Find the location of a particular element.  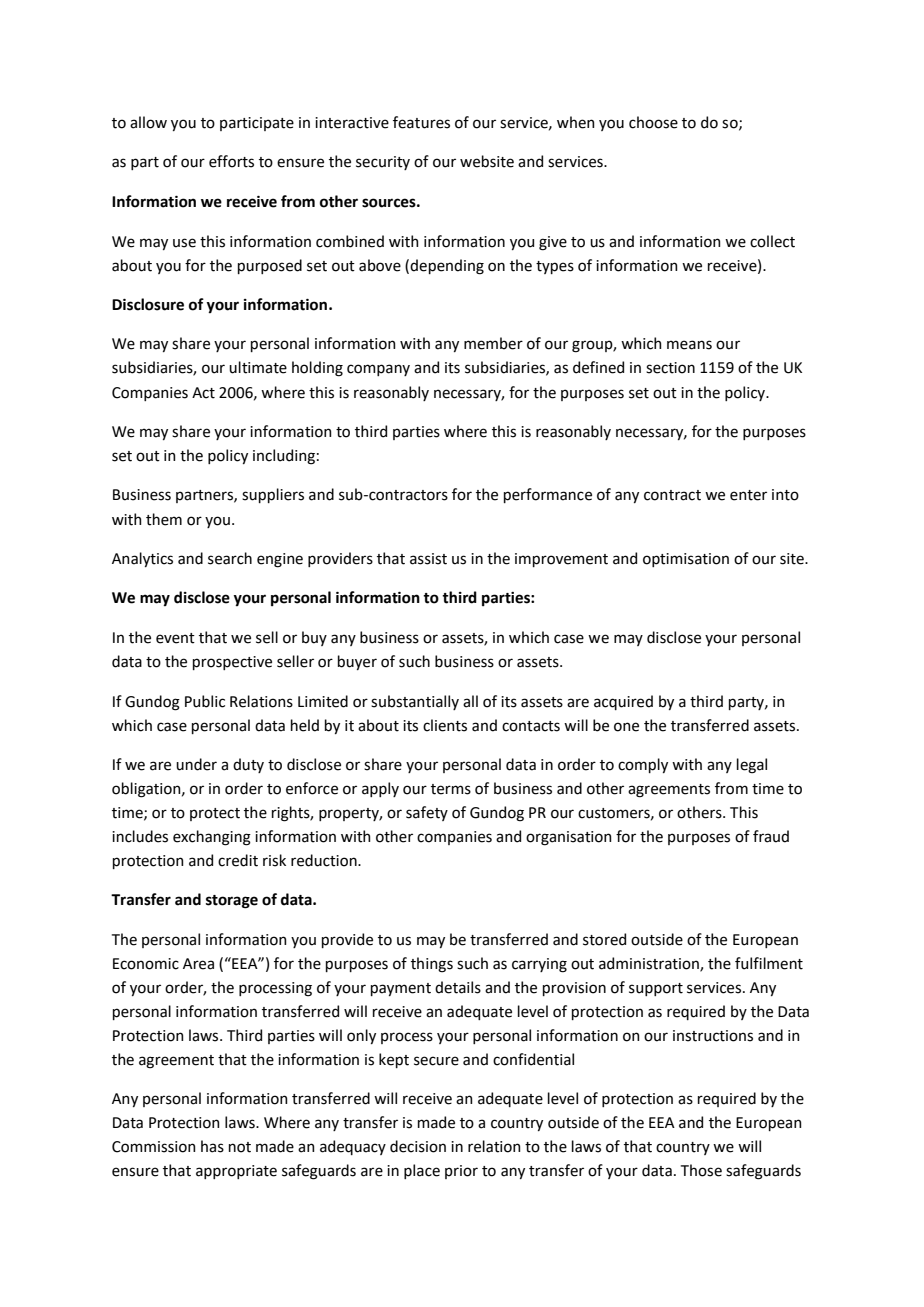

Those is located at coordinates (701, 1170).
